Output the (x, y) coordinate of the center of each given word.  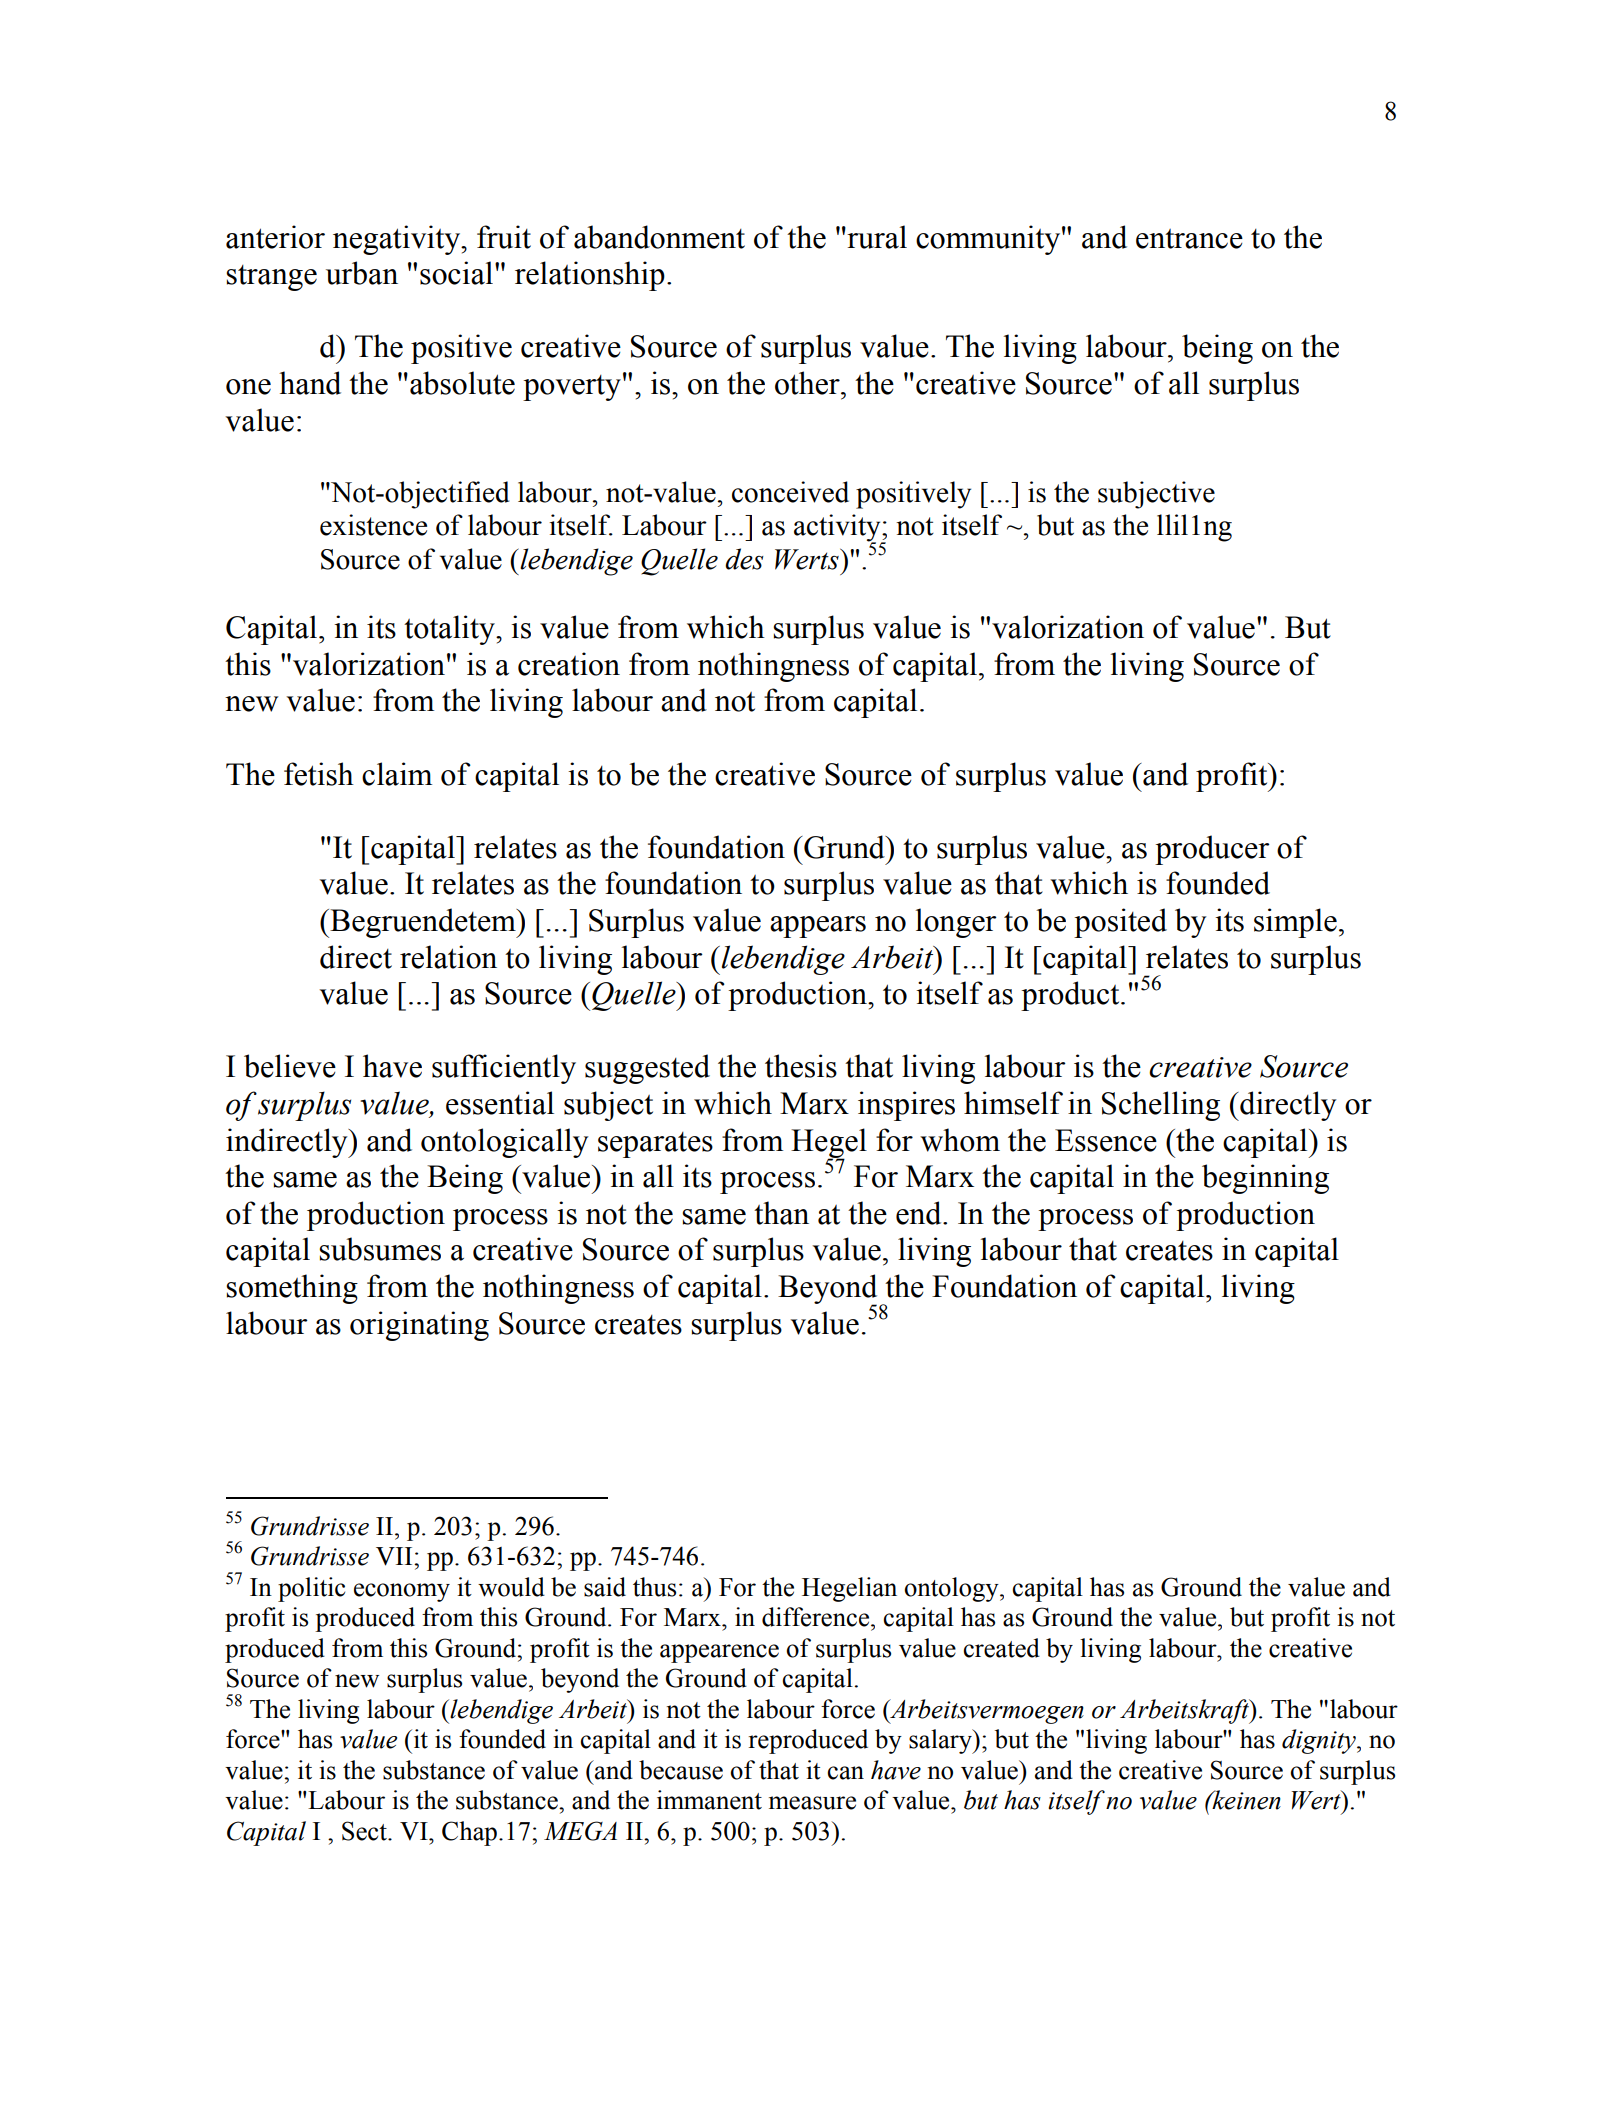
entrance (1189, 239)
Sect (365, 1831)
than (781, 1213)
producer (1212, 850)
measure (812, 1803)
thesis (801, 1066)
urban (362, 273)
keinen (1245, 1800)
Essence (1106, 1140)
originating (419, 1326)
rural (876, 237)
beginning (1265, 1179)
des (744, 559)
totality (450, 630)
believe (290, 1066)
